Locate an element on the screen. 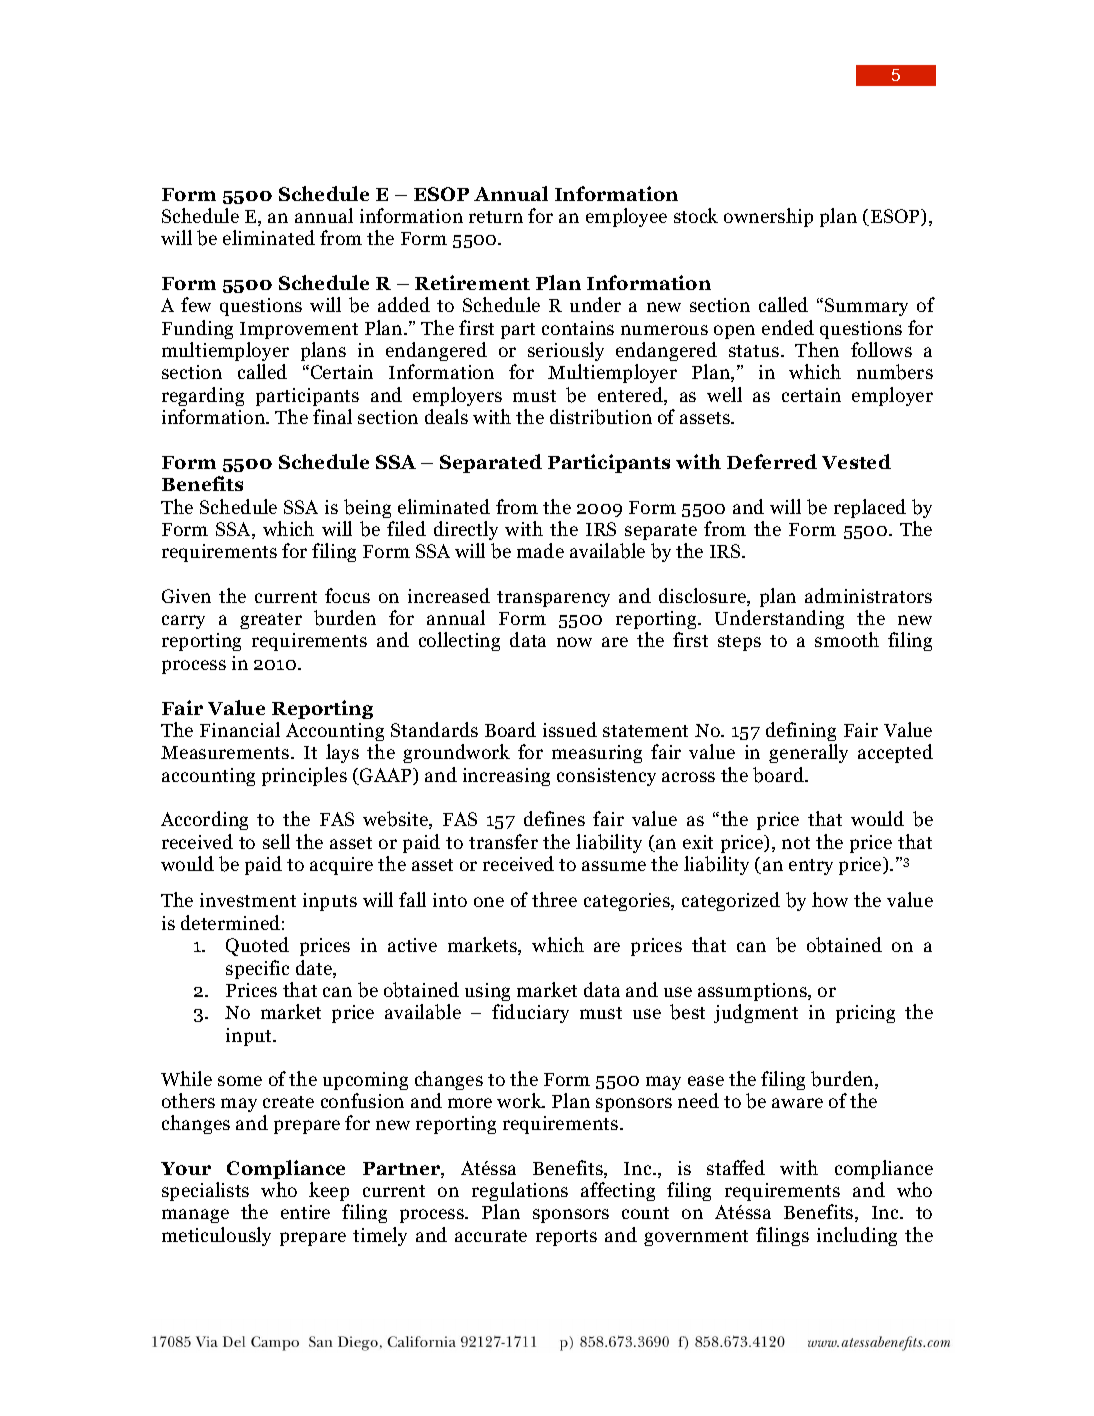 Image resolution: width=1094 pixels, height=1416 pixels. administrators is located at coordinates (868, 595).
